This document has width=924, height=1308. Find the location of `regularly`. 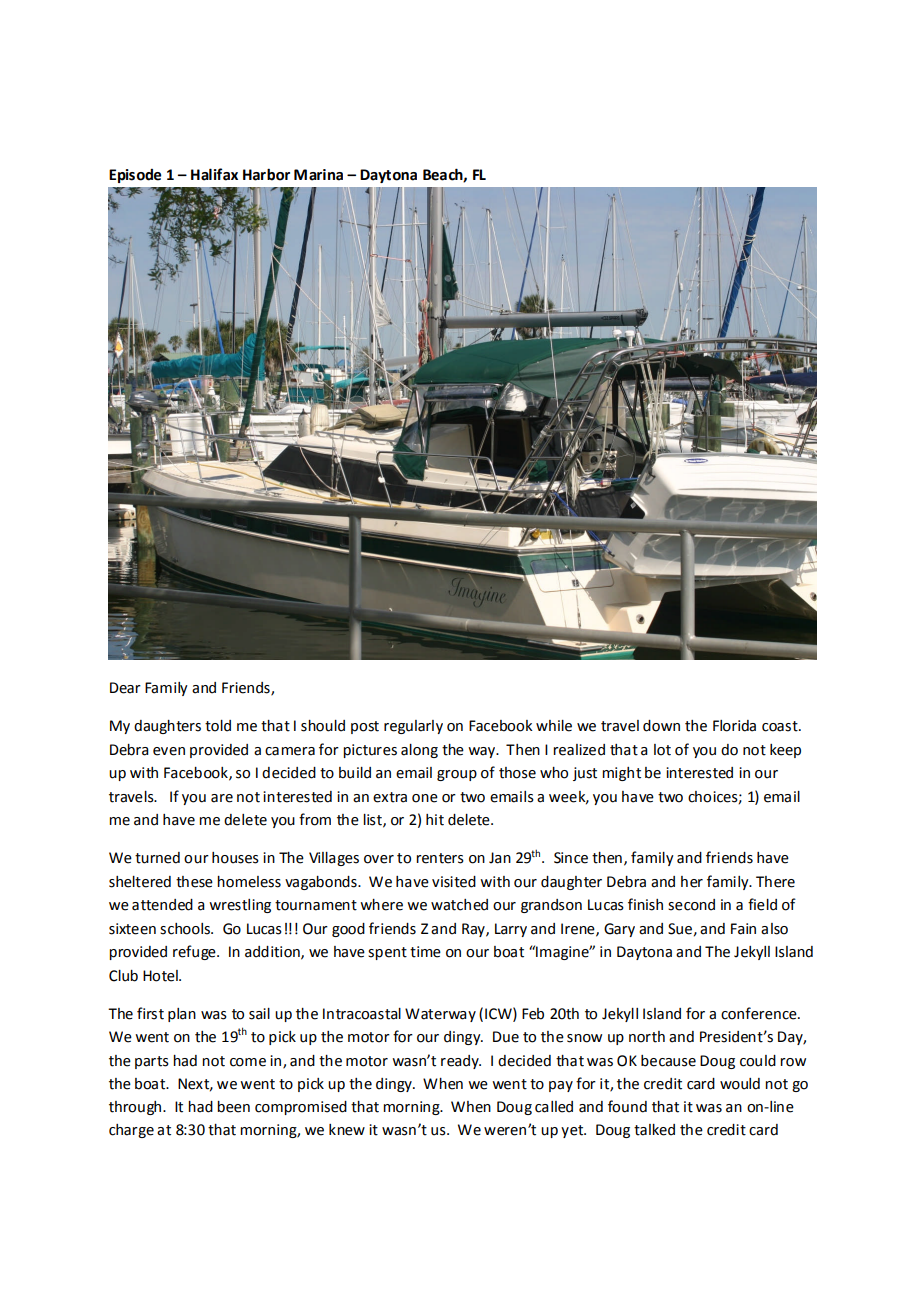

regularly is located at coordinates (413, 727).
